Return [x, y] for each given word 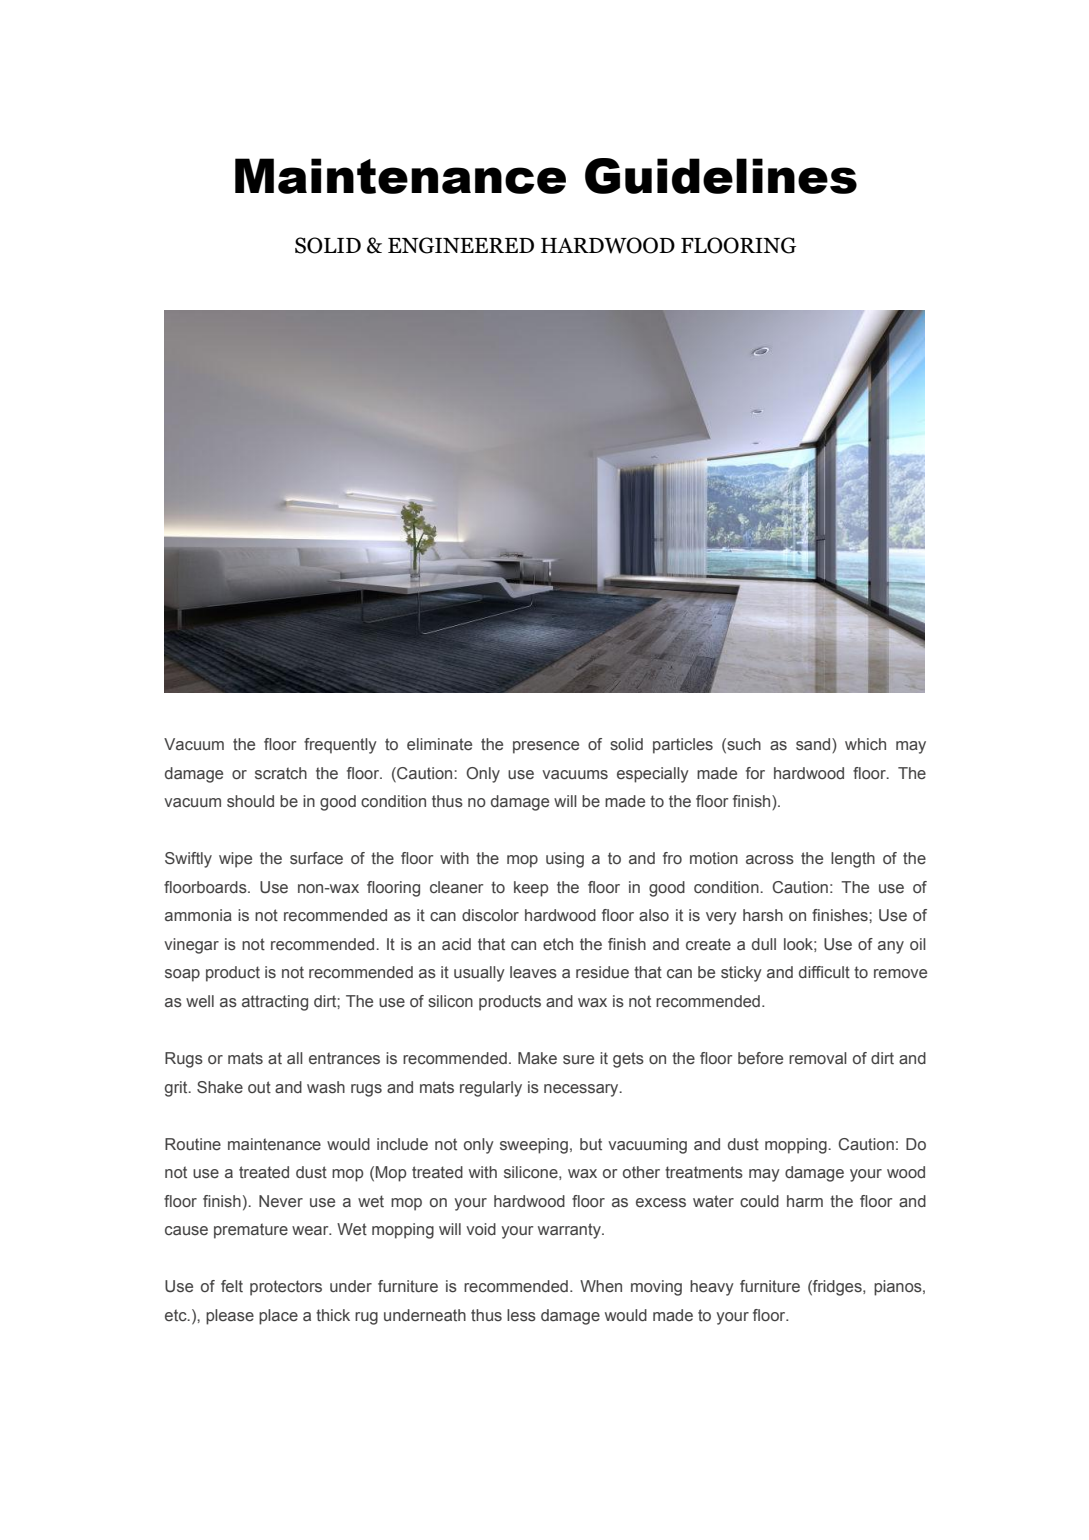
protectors [286, 1288]
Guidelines [721, 176]
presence [546, 747]
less [521, 1315]
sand [814, 745]
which [865, 744]
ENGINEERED [461, 245]
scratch [281, 773]
